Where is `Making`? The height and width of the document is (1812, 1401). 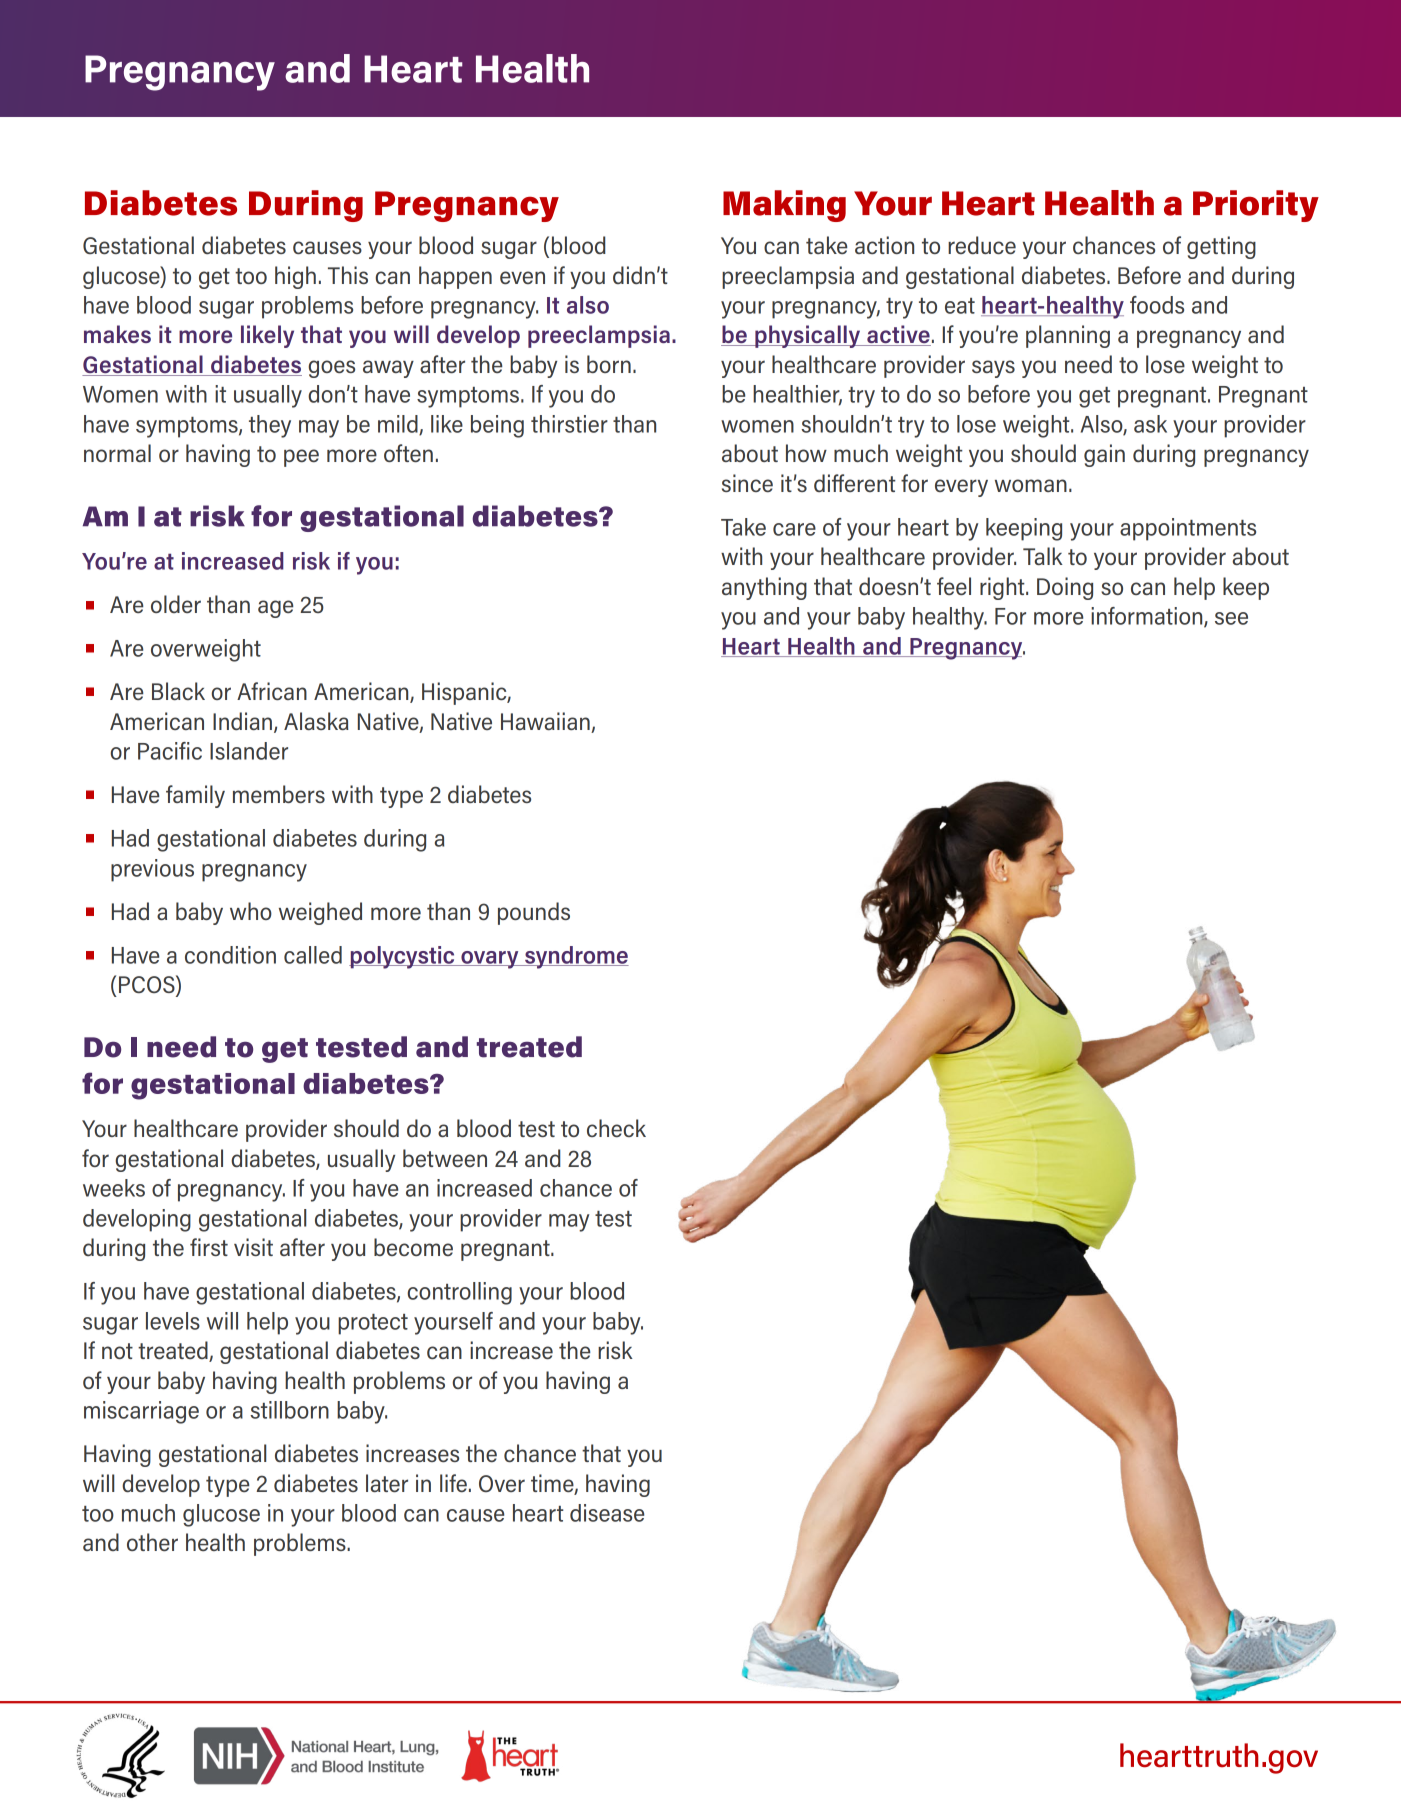 Making is located at coordinates (784, 206).
